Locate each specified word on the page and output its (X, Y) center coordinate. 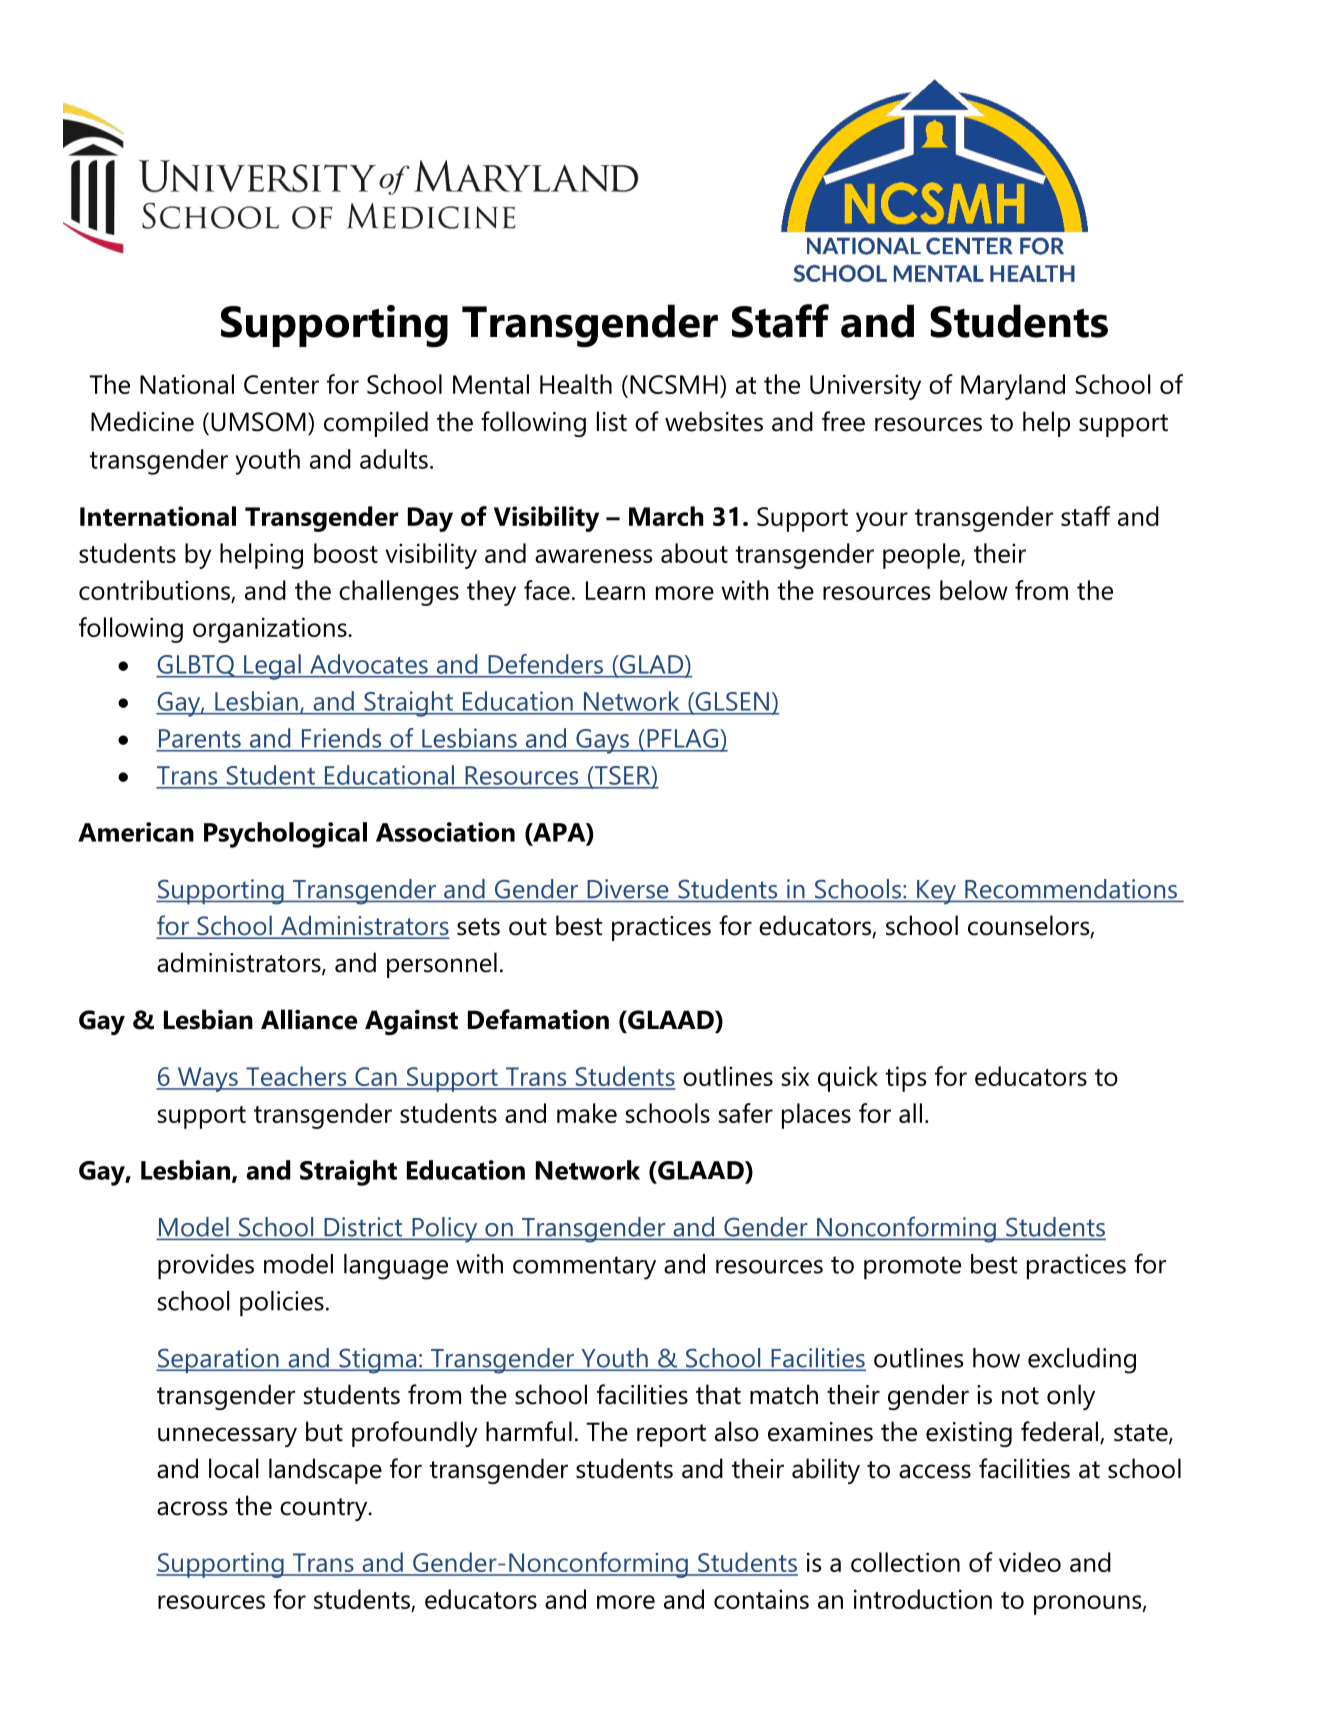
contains (761, 1599)
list (612, 421)
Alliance (309, 1019)
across (192, 1508)
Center (281, 384)
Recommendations (1071, 889)
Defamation (538, 1019)
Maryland (1013, 387)
